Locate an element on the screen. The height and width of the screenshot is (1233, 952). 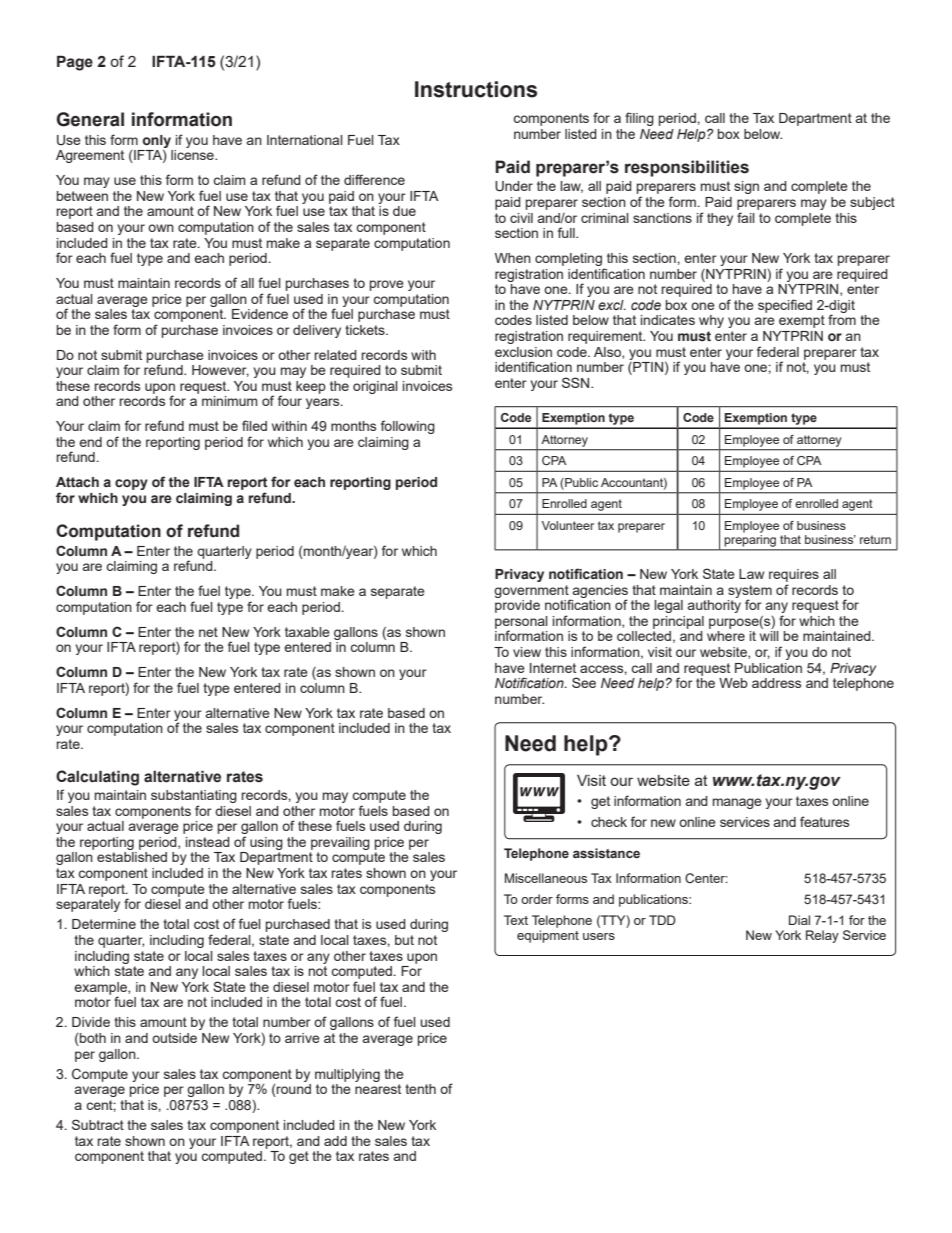
sign is located at coordinates (746, 187).
